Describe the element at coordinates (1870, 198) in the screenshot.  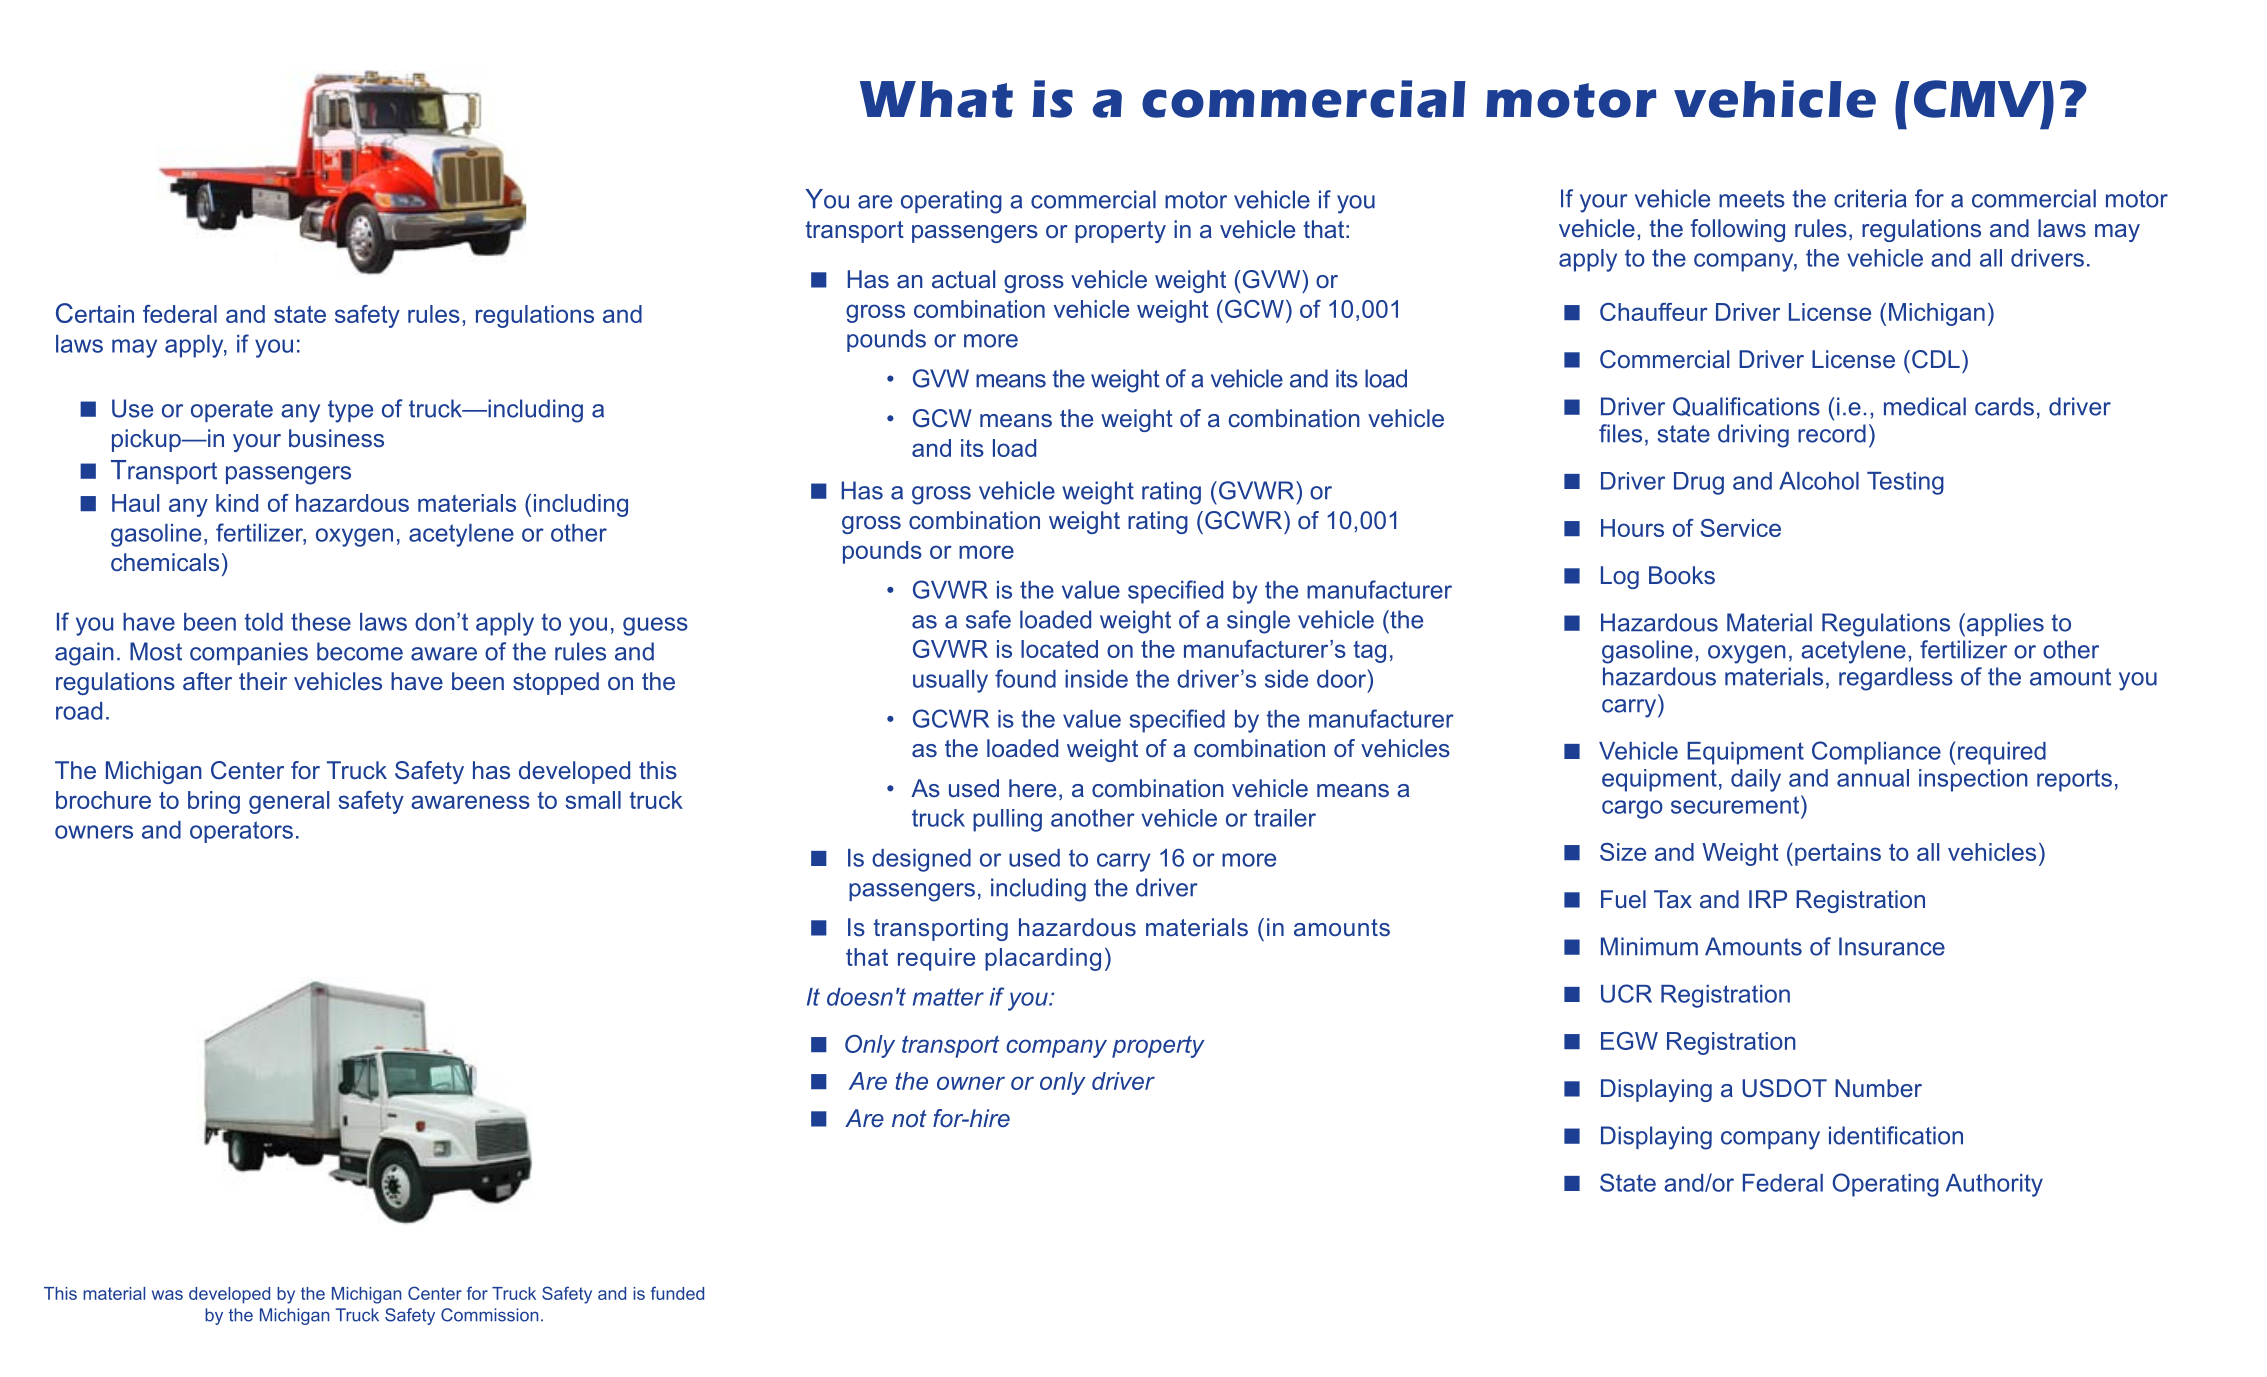
I see `criteria` at that location.
